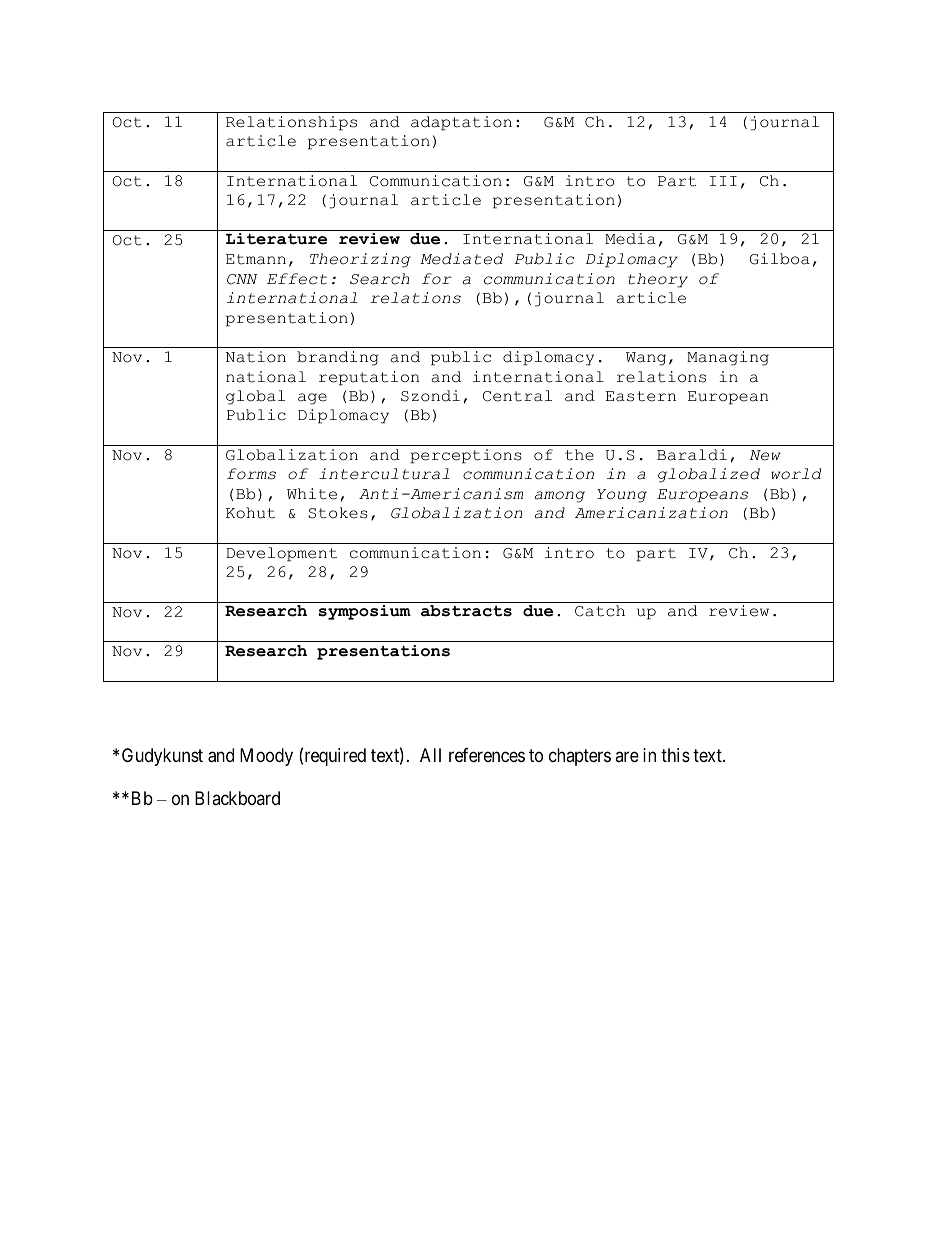 This image has height=1233, width=952. What do you see at coordinates (560, 497) in the image?
I see `among` at bounding box center [560, 497].
